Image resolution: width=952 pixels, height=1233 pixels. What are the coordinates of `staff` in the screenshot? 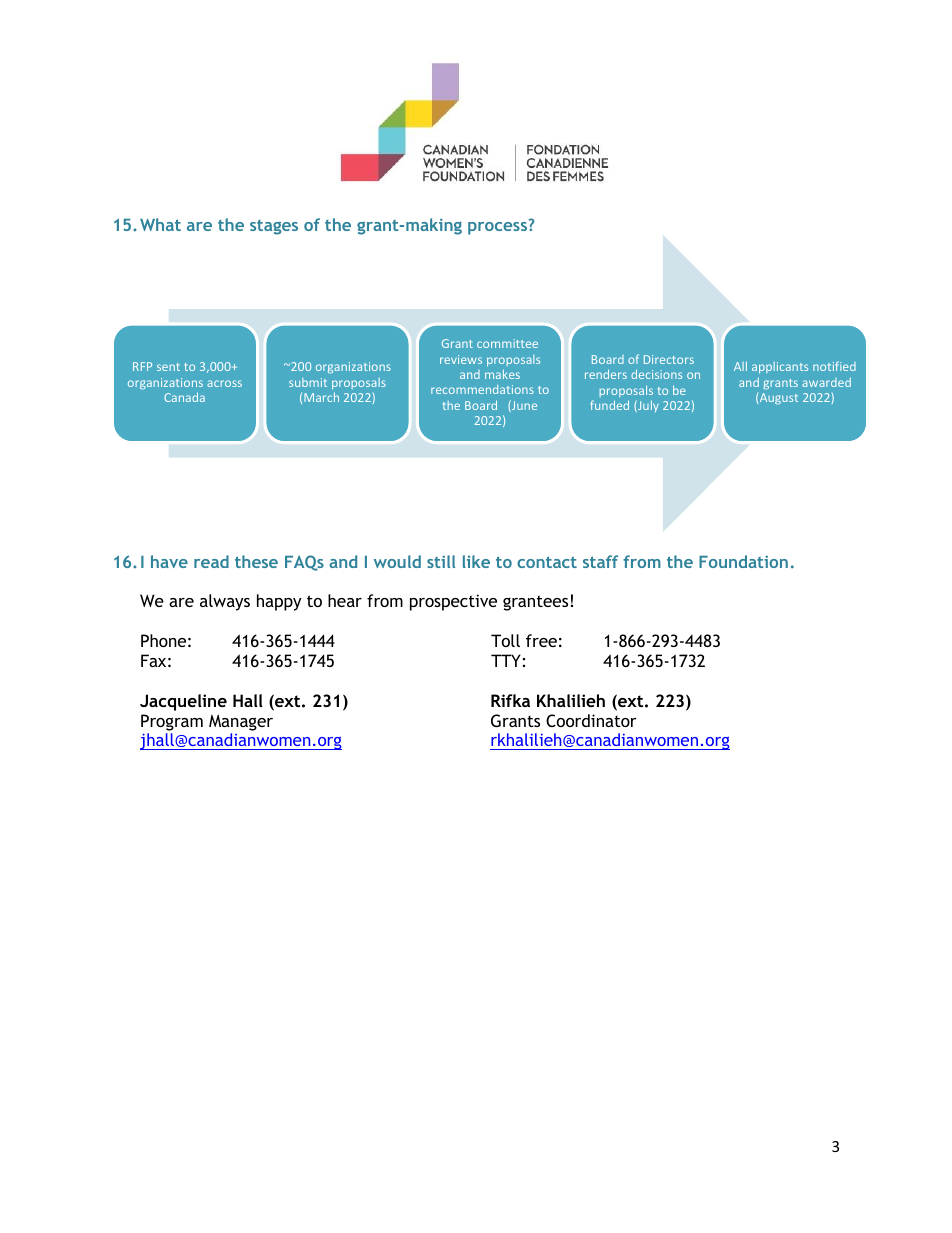 It's located at (600, 561).
